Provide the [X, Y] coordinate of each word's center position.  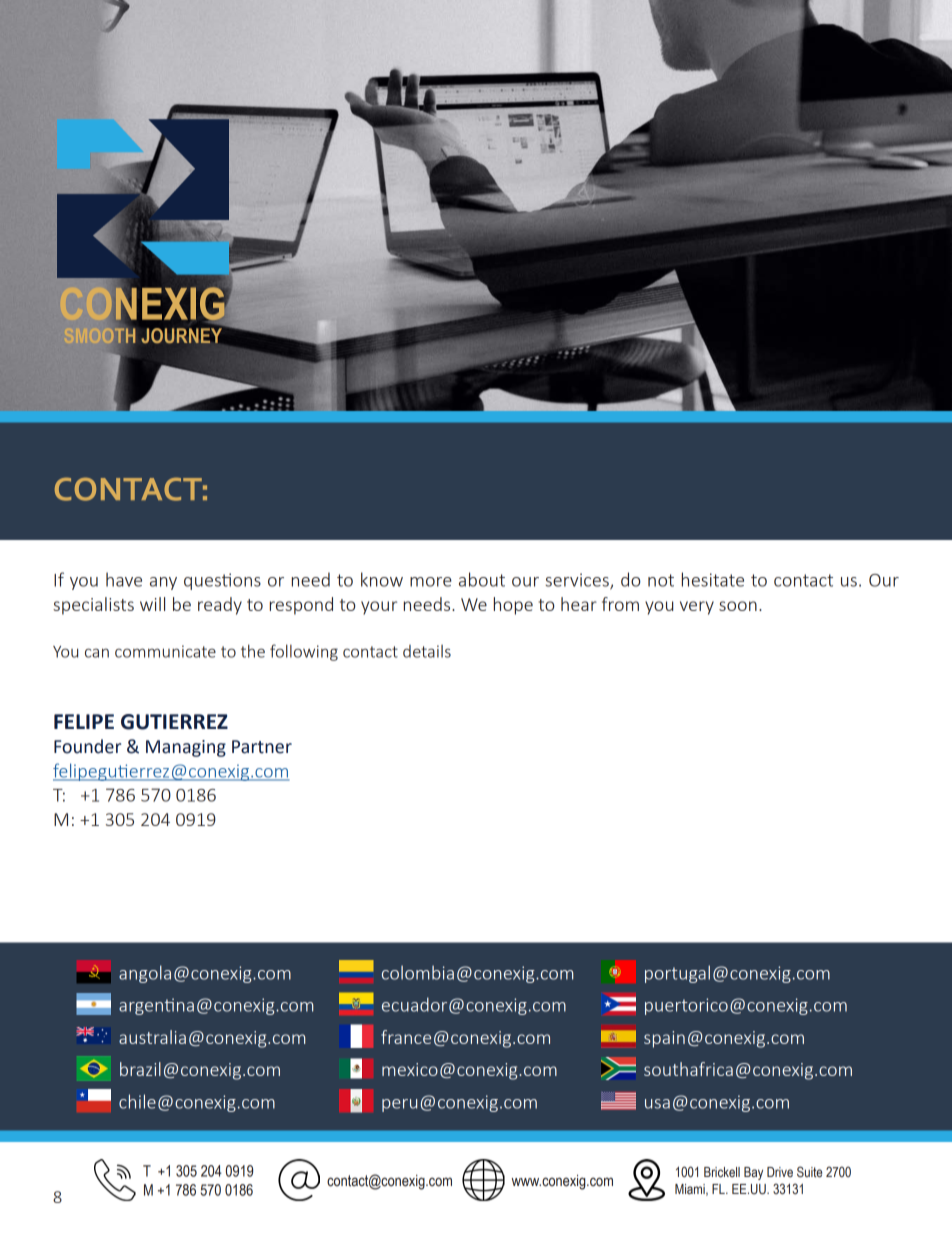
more [431, 582]
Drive [780, 1172]
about [482, 579]
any [163, 583]
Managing [186, 748]
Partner [262, 747]
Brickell [722, 1172]
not [661, 580]
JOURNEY [181, 335]
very [697, 608]
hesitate [713, 579]
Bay [753, 1173]
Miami [691, 1190]
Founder [87, 746]
